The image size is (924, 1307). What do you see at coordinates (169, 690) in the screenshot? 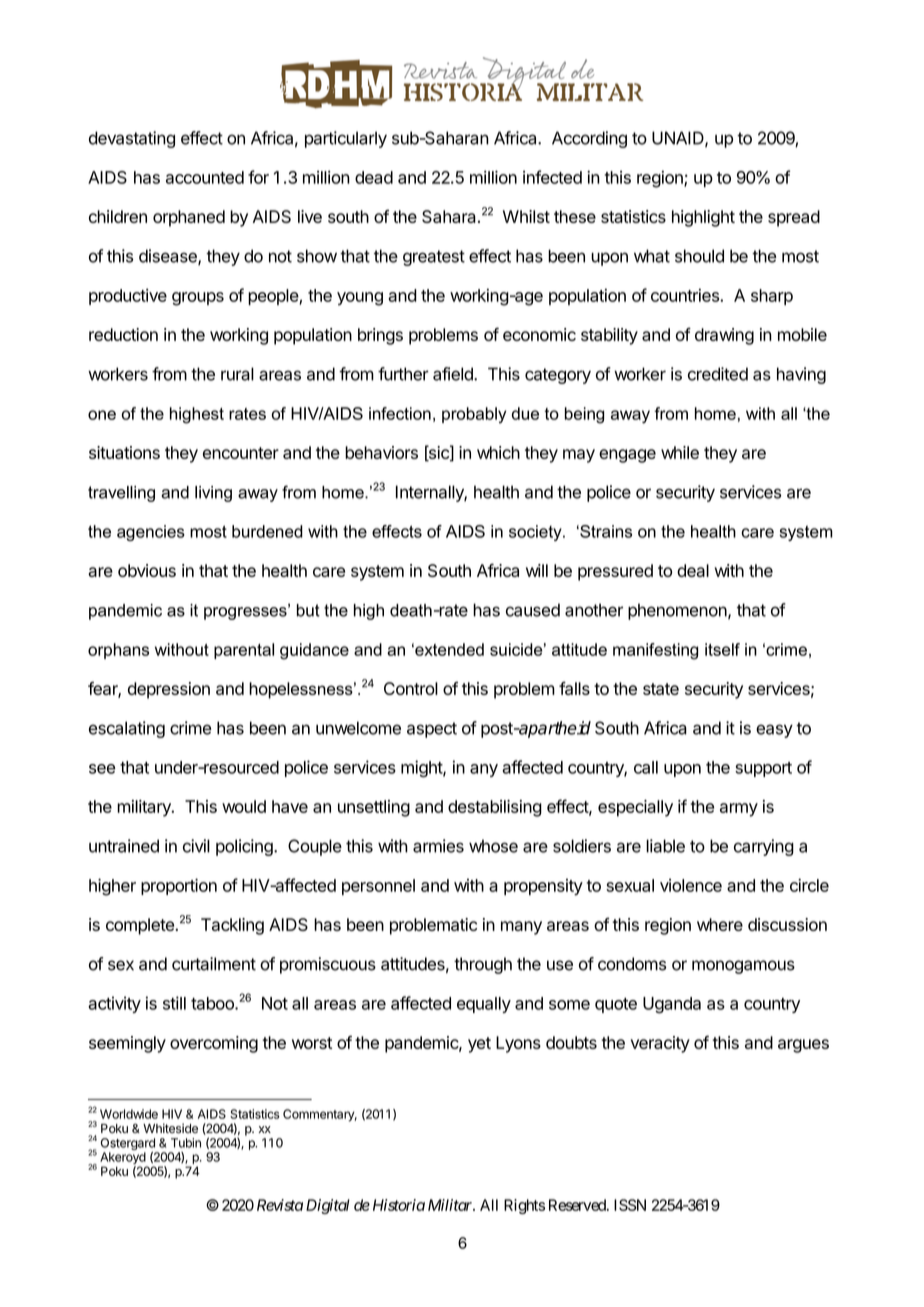
I see `depression` at bounding box center [169, 690].
